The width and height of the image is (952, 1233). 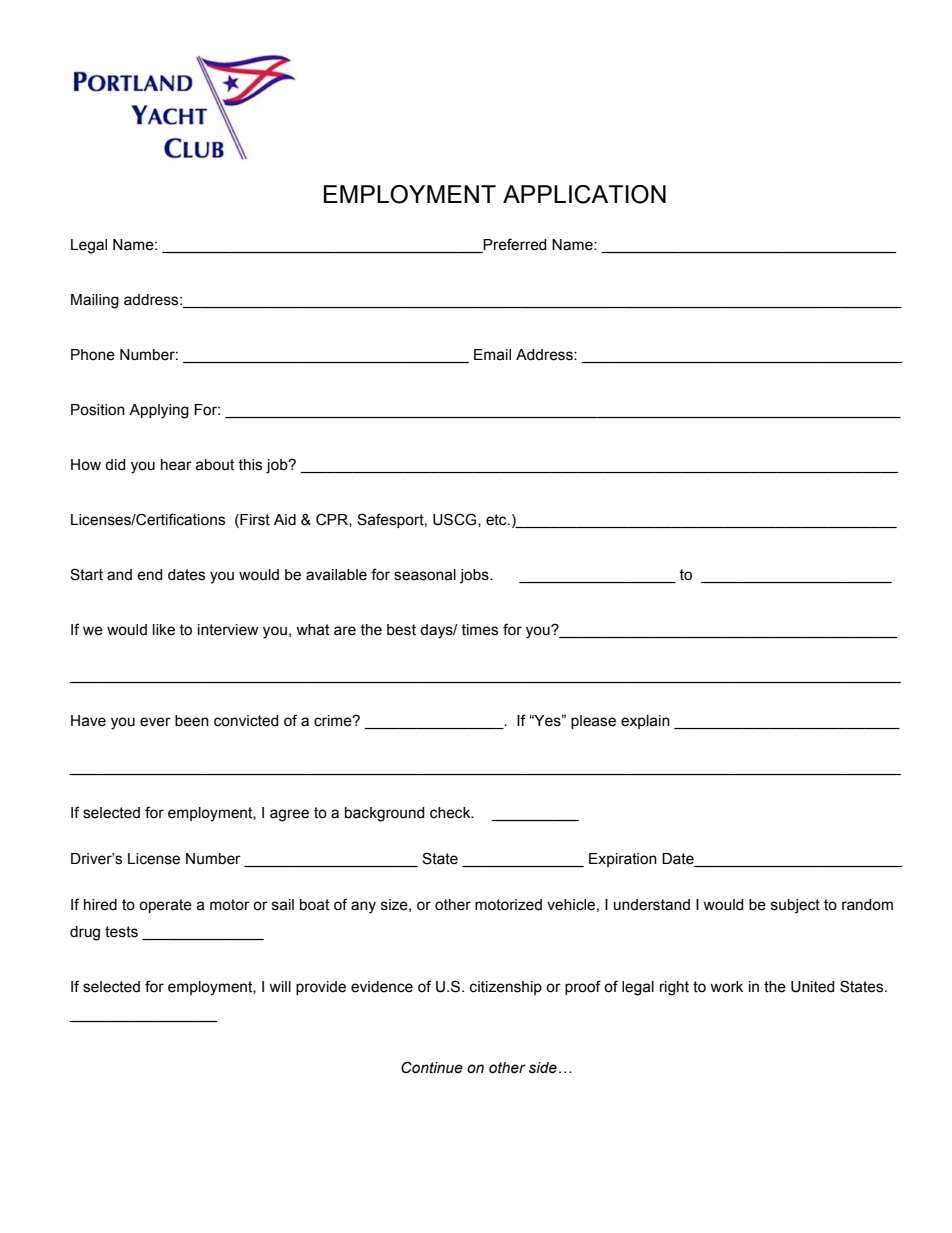 I want to click on jobs, so click(x=475, y=576).
